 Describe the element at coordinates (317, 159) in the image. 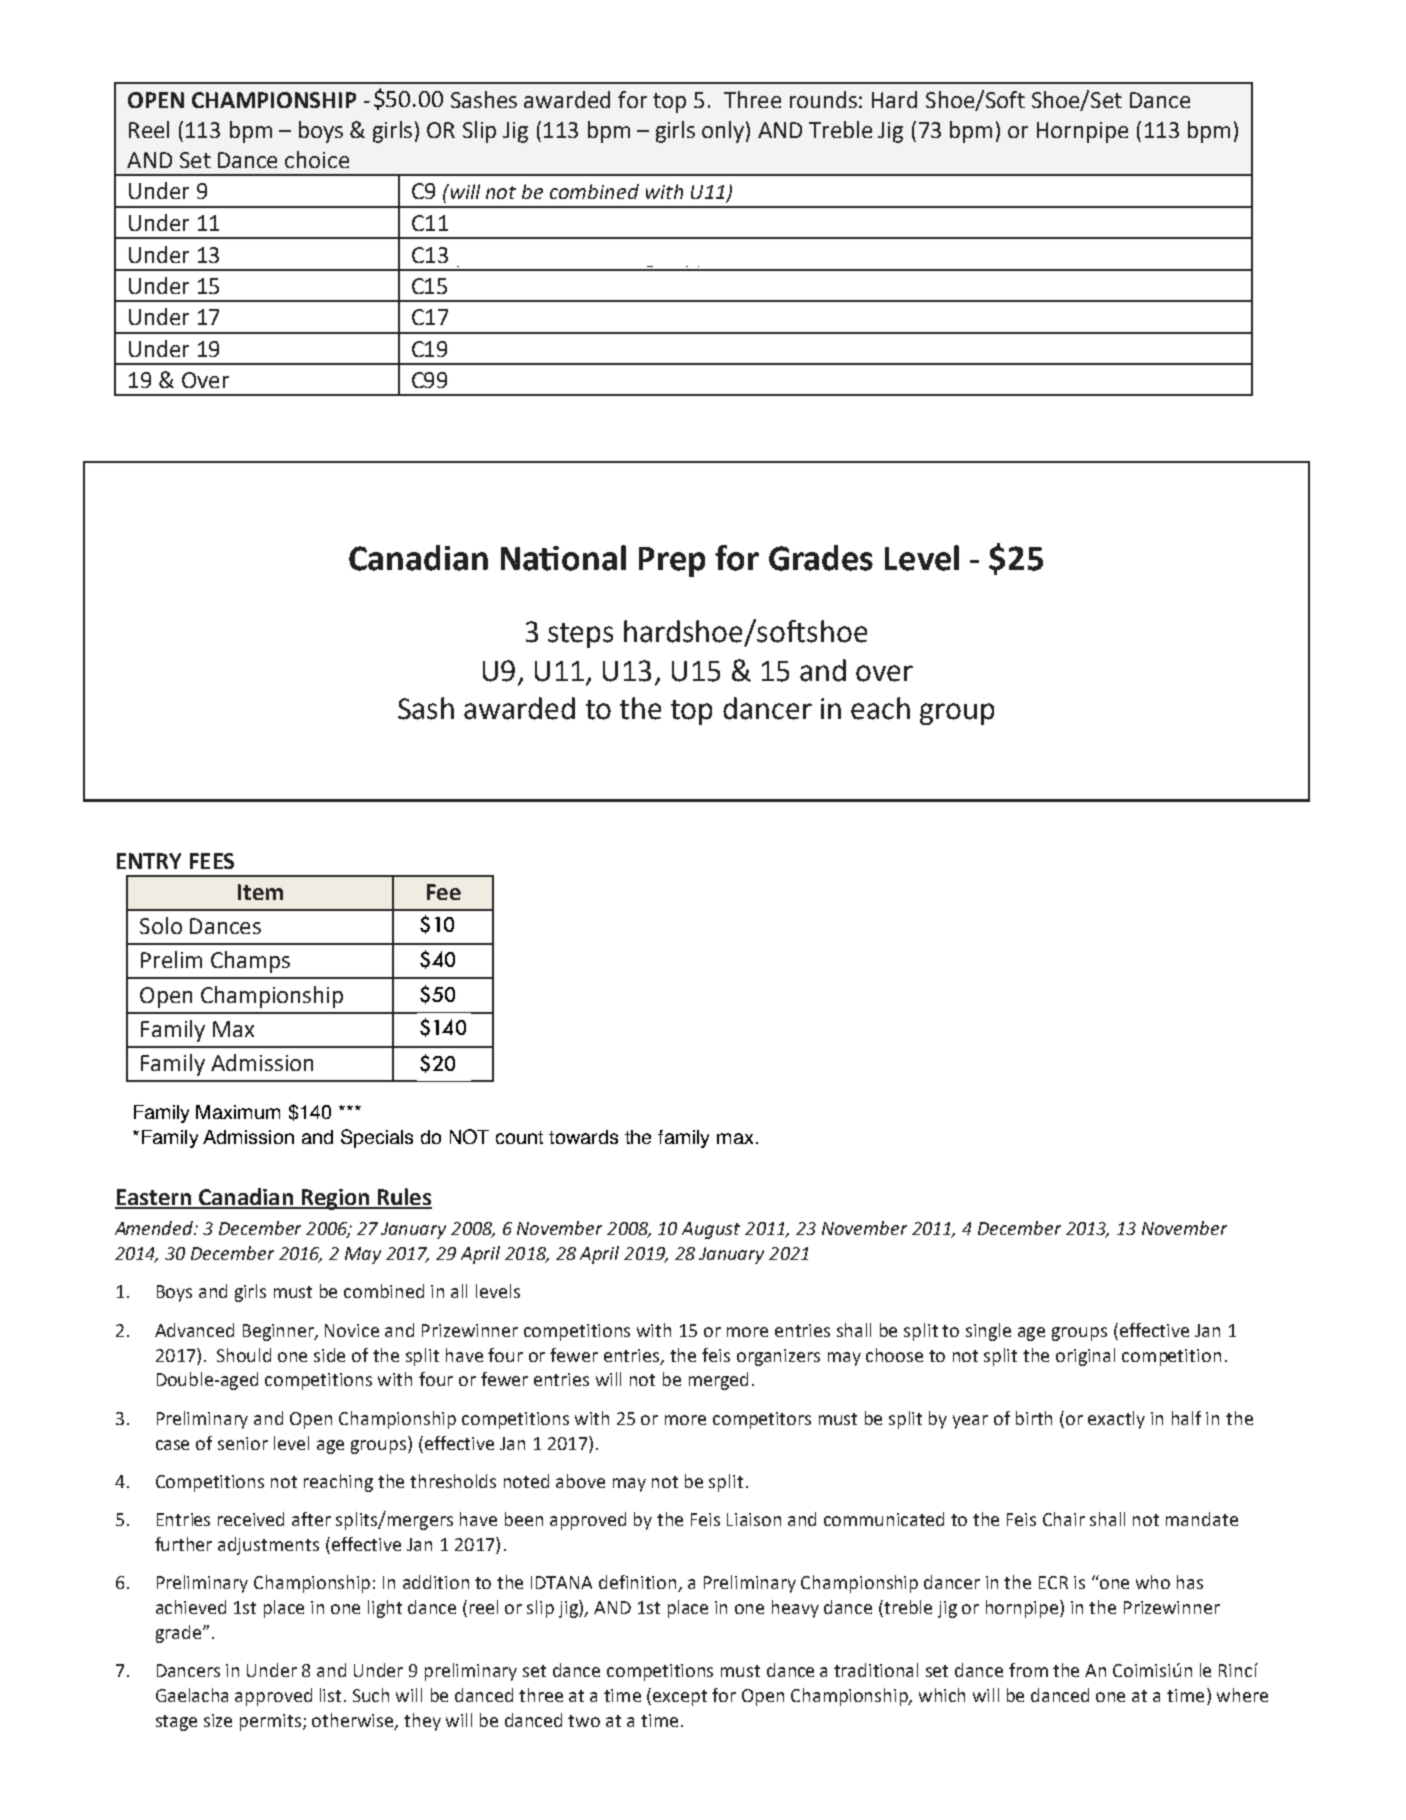

I see `choice` at that location.
